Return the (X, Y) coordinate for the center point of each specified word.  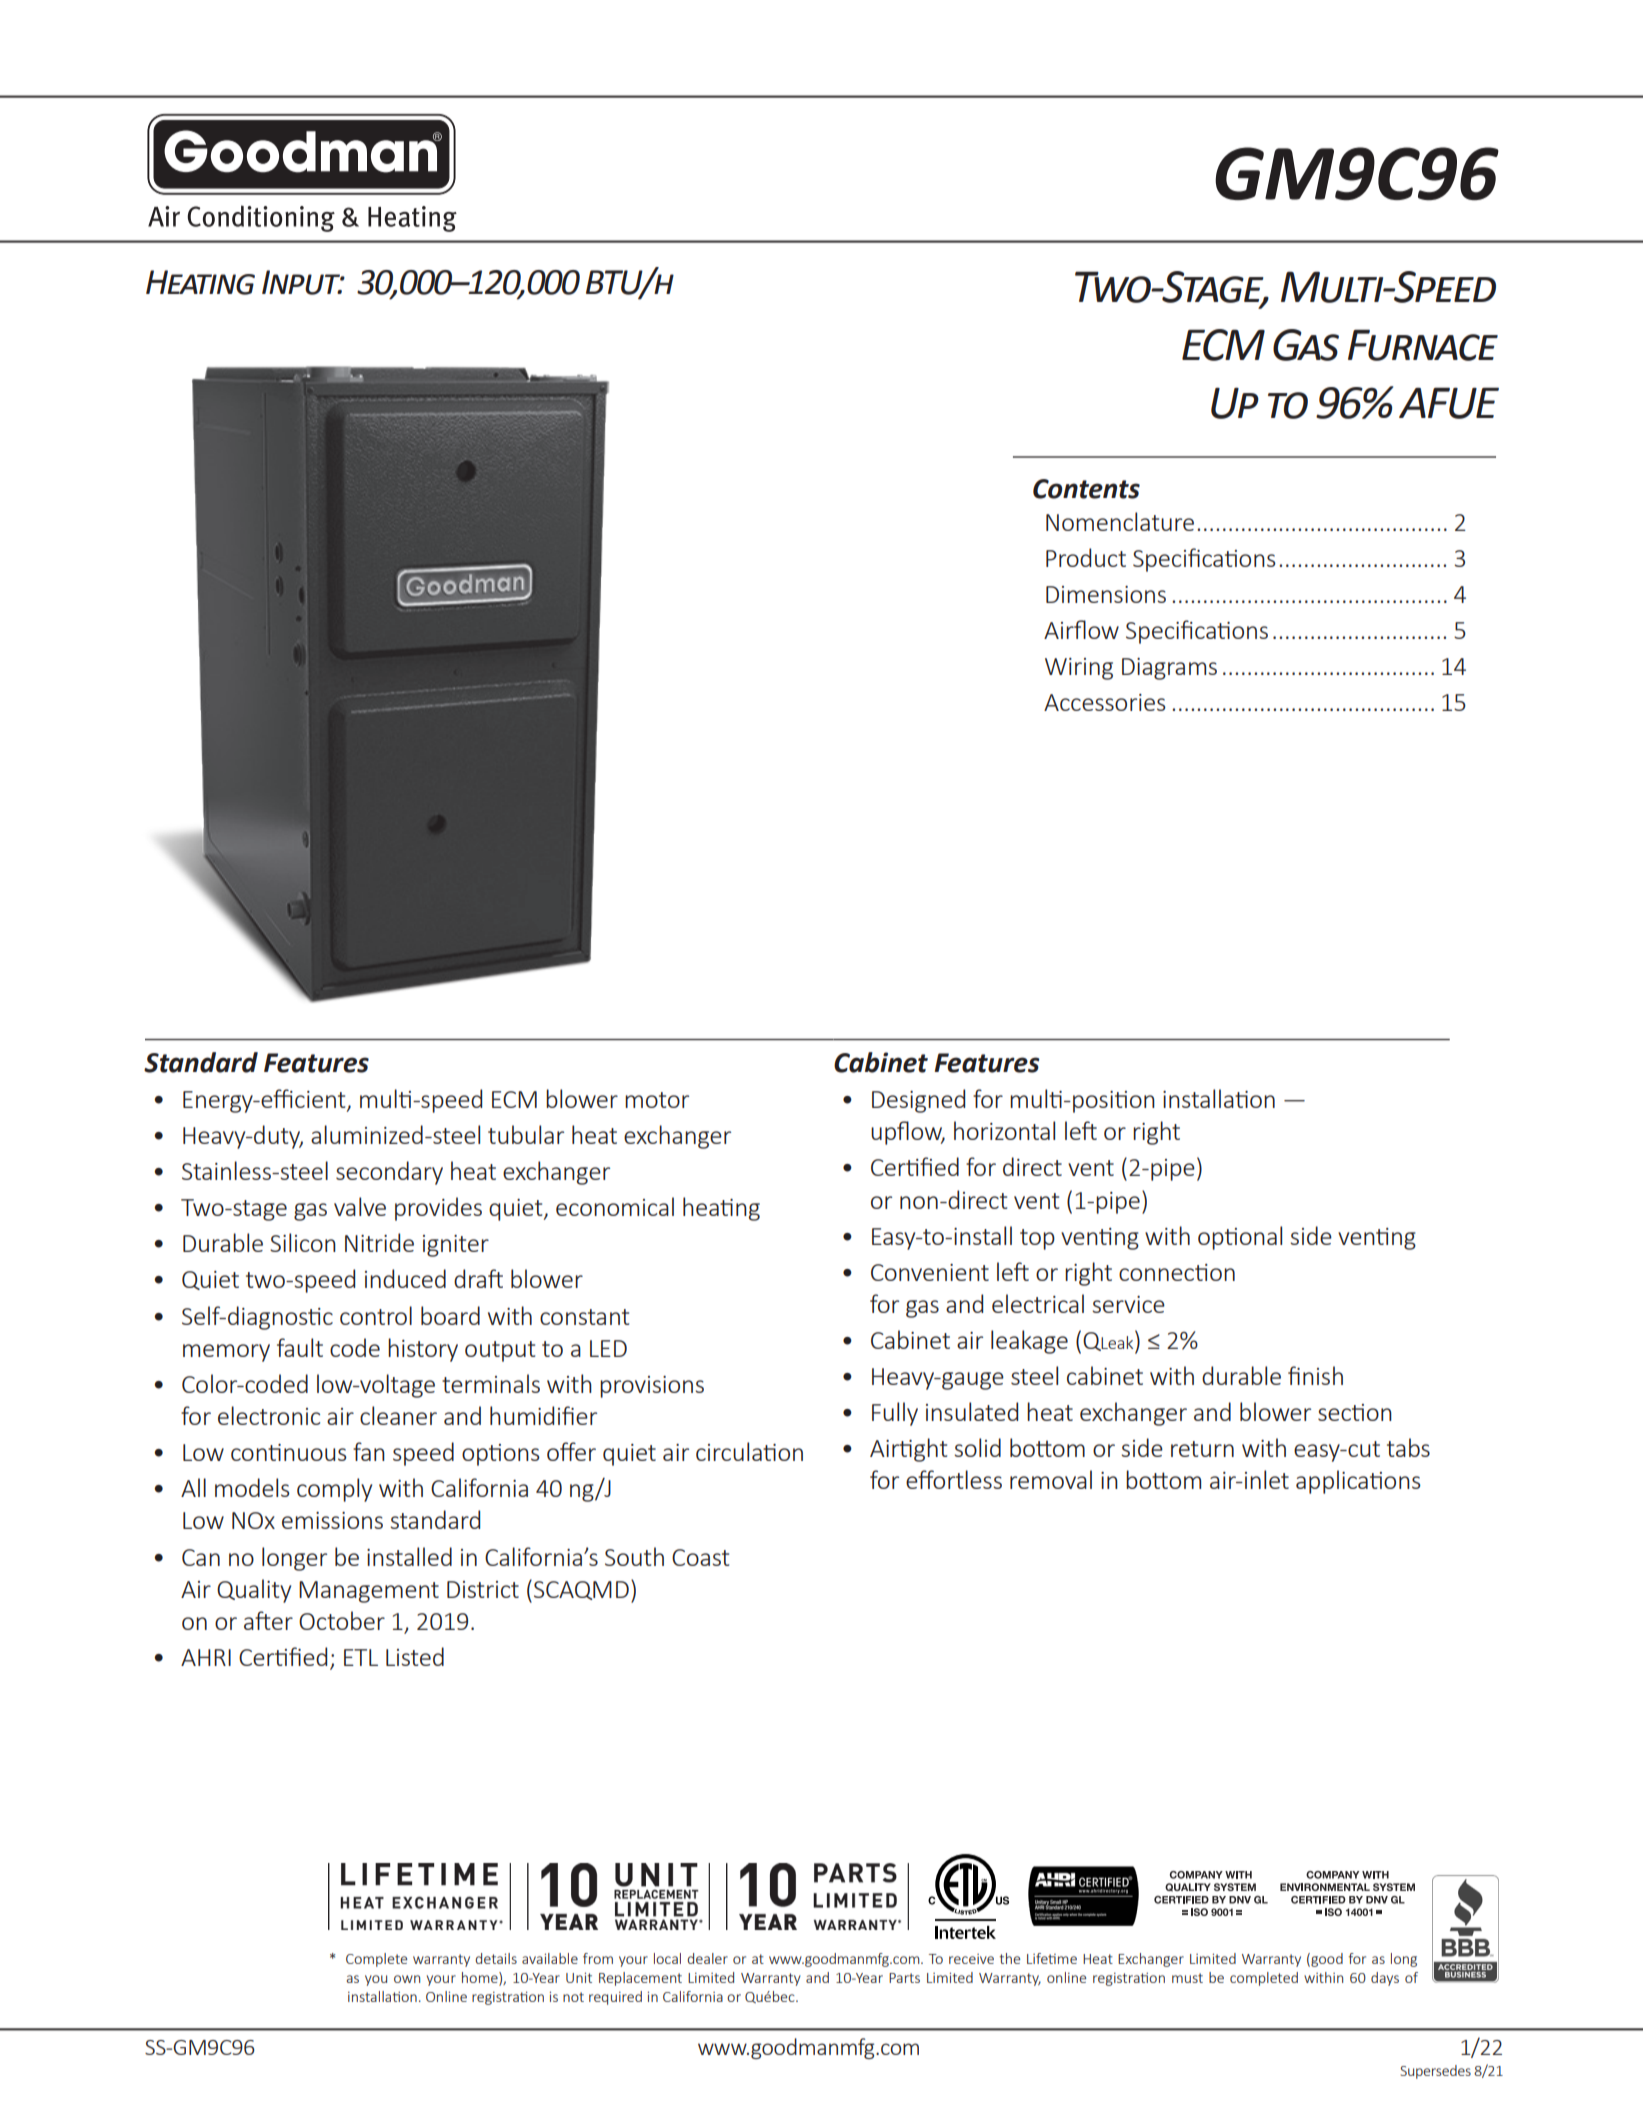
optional (1240, 1238)
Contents (1086, 489)
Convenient (930, 1272)
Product (1086, 557)
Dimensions (1106, 594)
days (1385, 1979)
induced (405, 1278)
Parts (904, 1978)
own (407, 1979)
